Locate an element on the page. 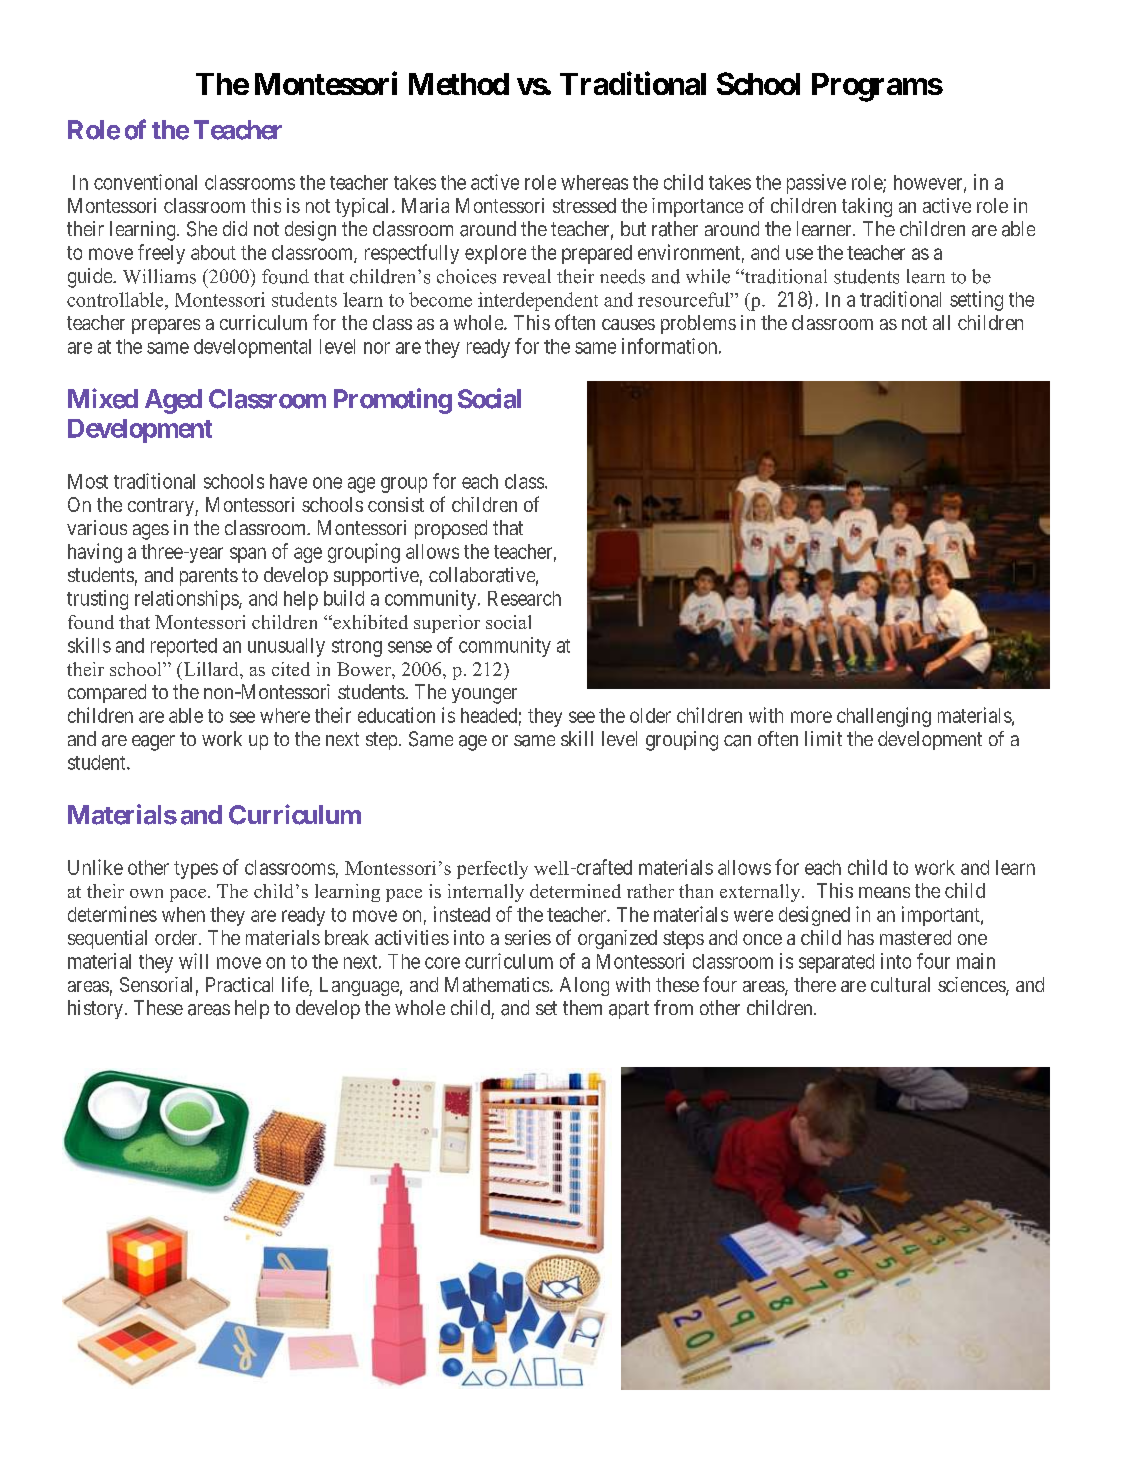 This image has width=1133, height=1467. Along is located at coordinates (584, 986).
